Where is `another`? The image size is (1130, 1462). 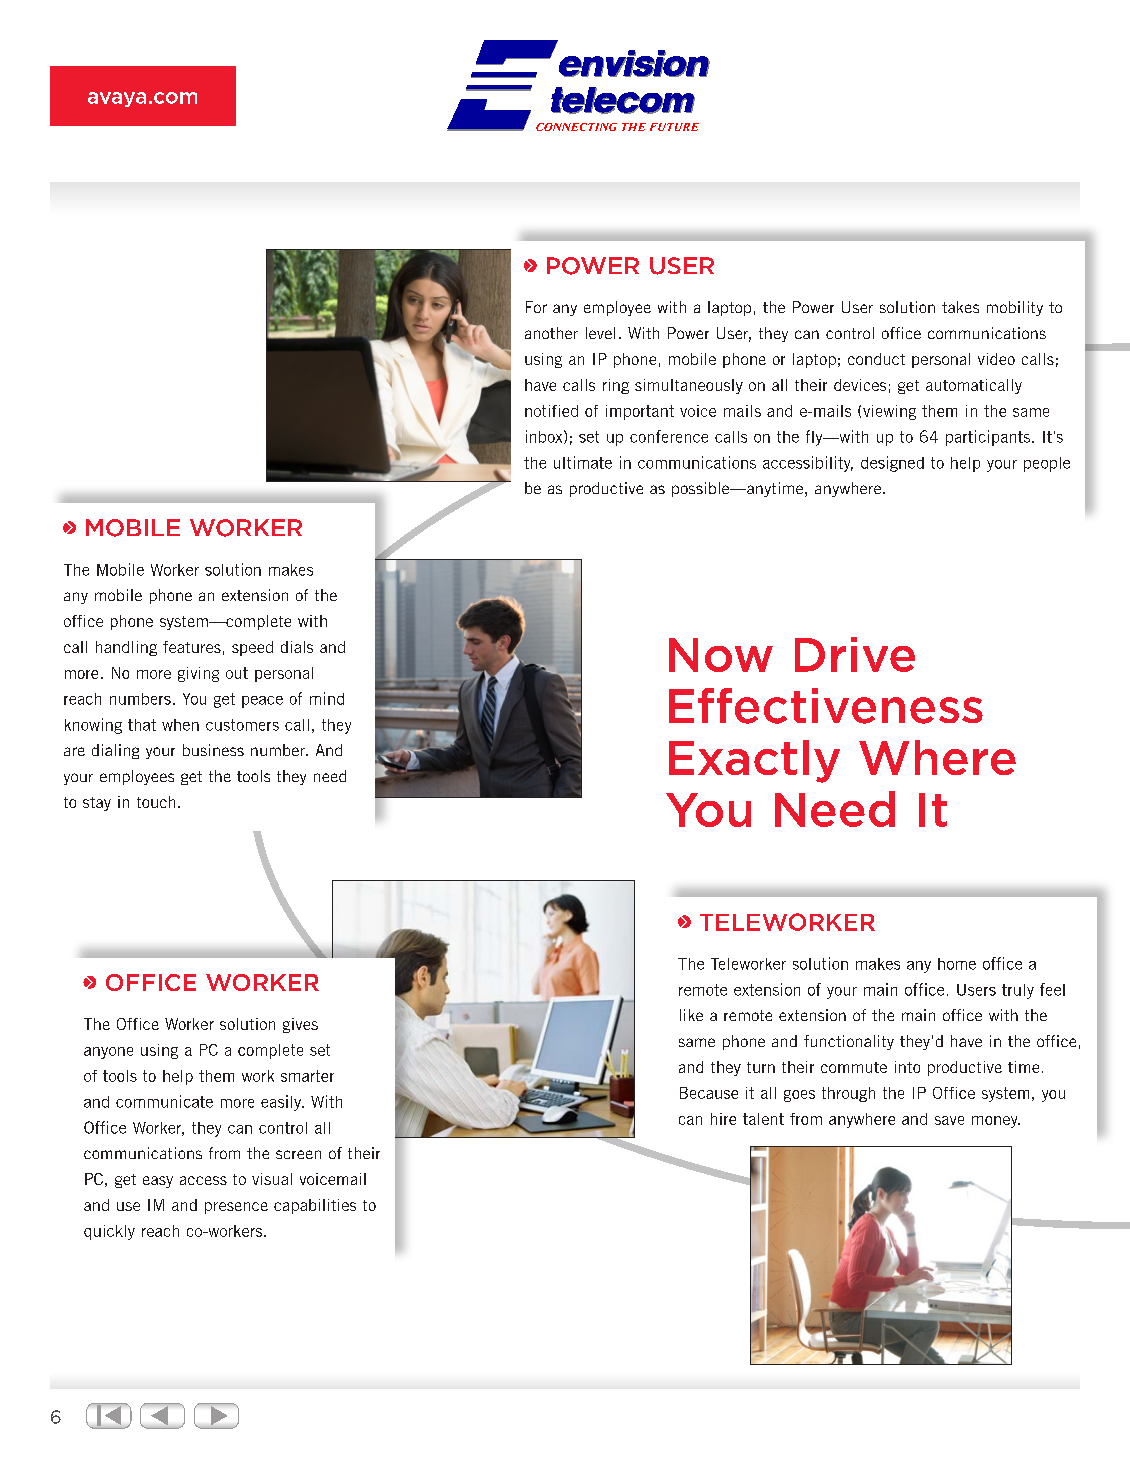
another is located at coordinates (551, 333).
